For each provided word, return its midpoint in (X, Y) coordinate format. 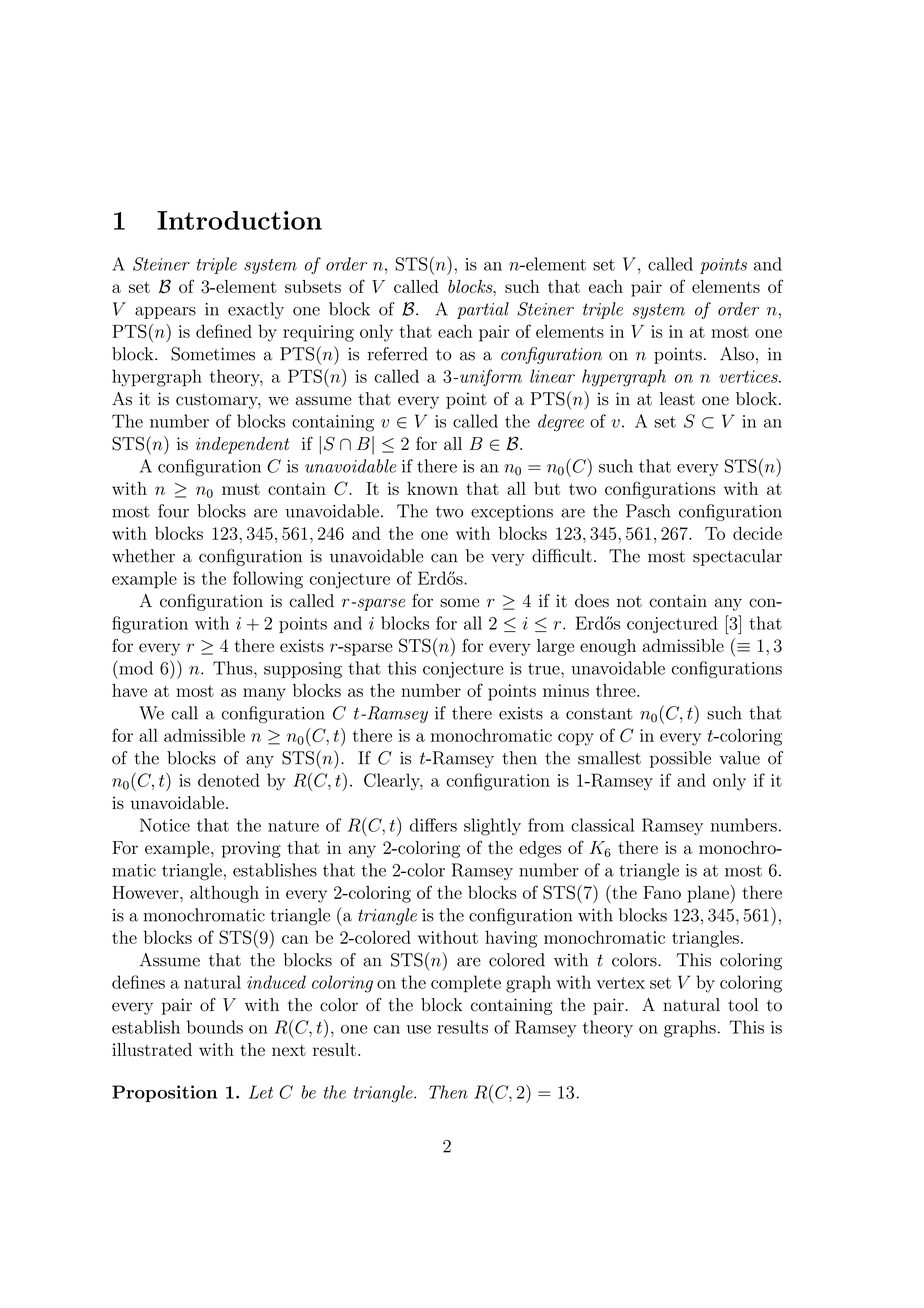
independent (242, 445)
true (545, 669)
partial (483, 310)
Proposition (164, 1093)
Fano (662, 892)
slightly (492, 827)
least (677, 399)
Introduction (239, 220)
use (418, 1029)
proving (251, 849)
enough (608, 647)
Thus (234, 668)
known (432, 488)
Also (737, 354)
